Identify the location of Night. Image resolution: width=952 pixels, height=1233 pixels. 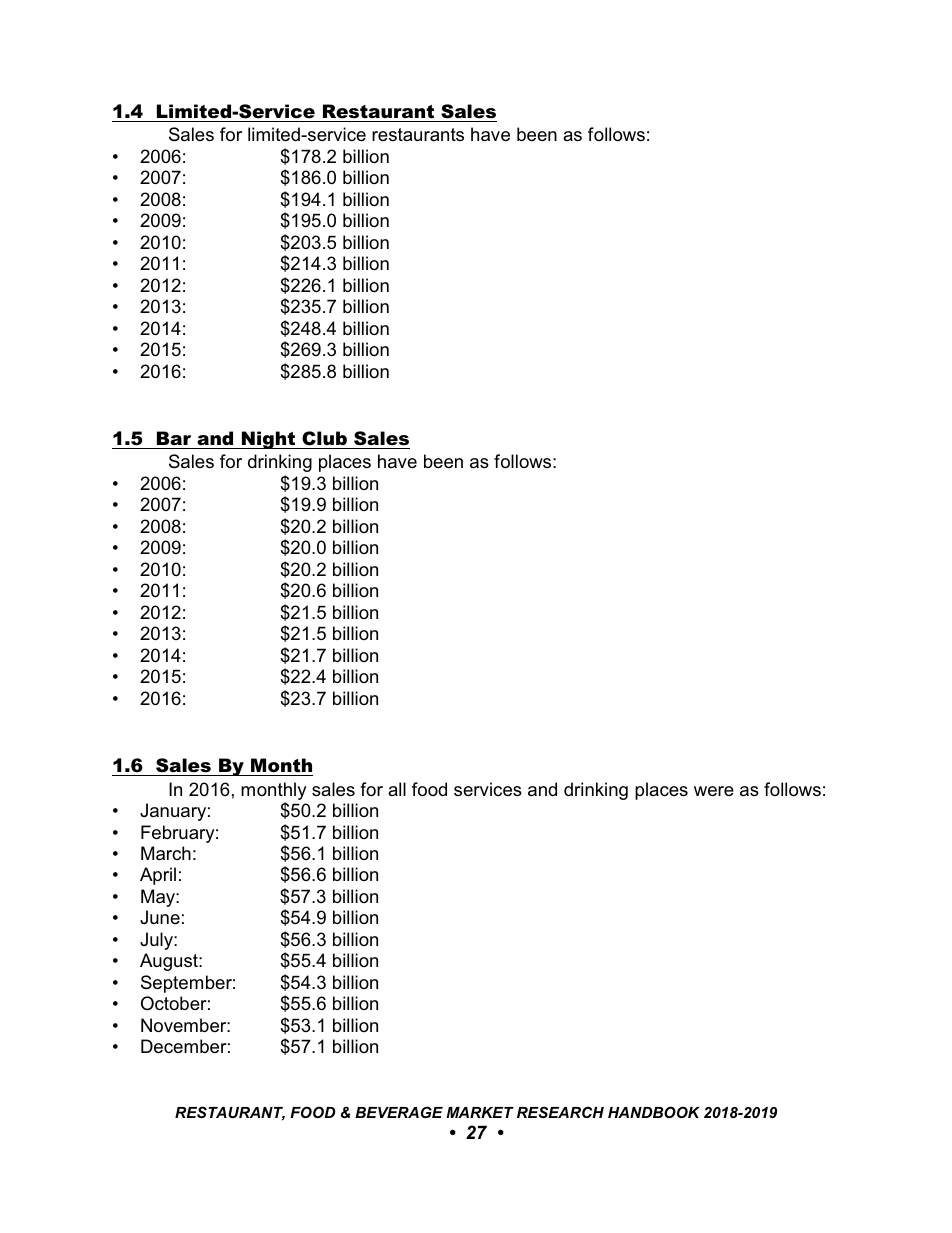
(269, 440).
